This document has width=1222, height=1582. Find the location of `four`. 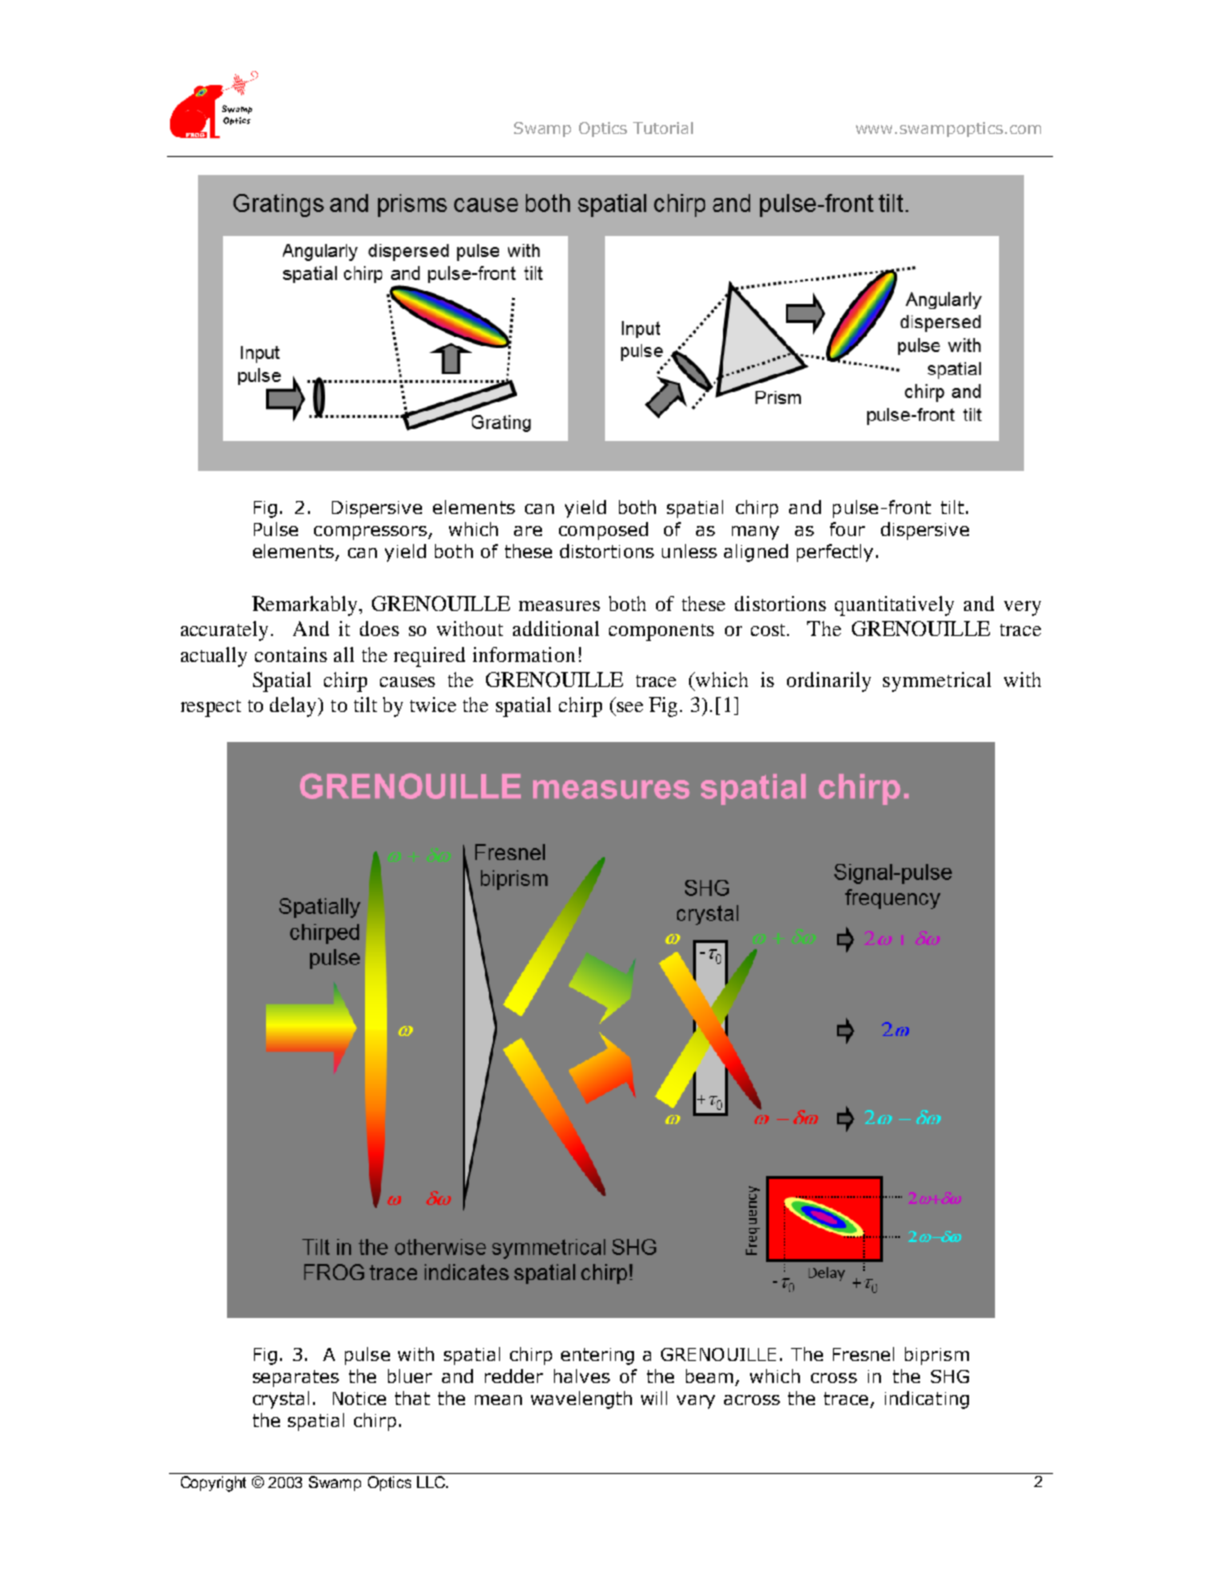

four is located at coordinates (847, 529).
